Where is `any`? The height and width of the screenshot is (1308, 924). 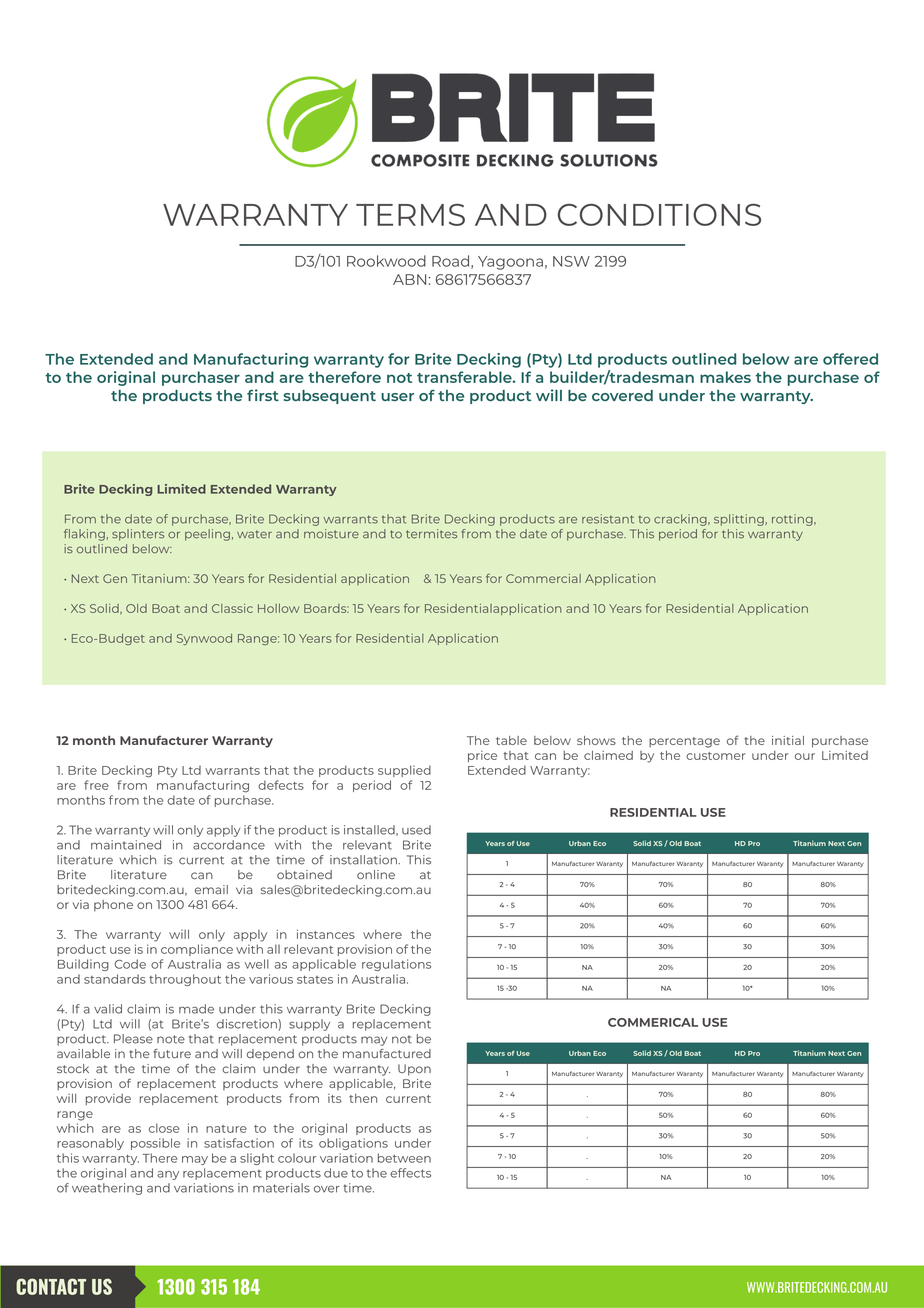
any is located at coordinates (168, 1175).
